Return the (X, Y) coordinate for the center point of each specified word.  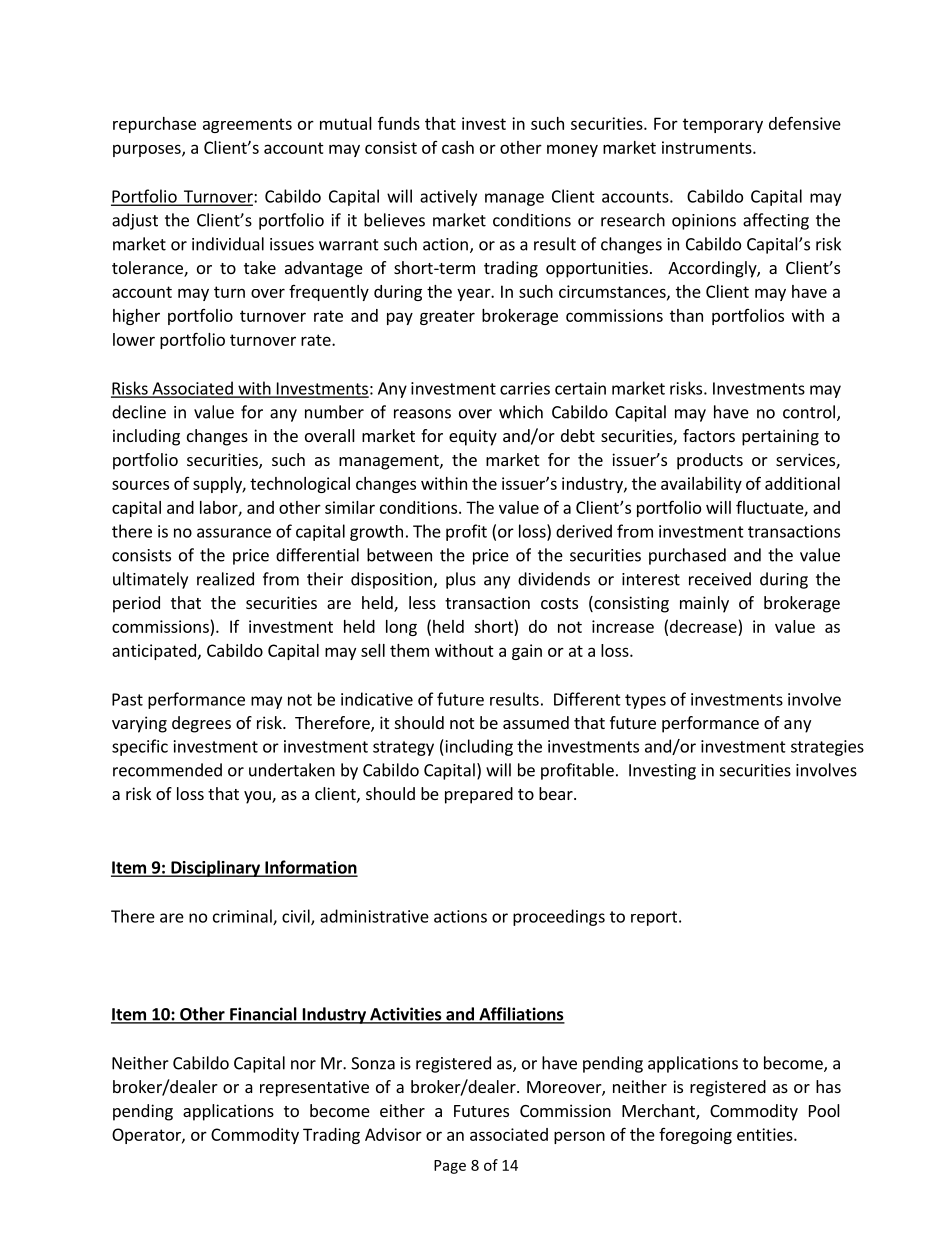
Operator (147, 1136)
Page (450, 1167)
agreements (247, 125)
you (258, 797)
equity (473, 437)
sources (140, 485)
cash (458, 147)
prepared (479, 795)
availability (701, 485)
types (645, 701)
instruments (708, 147)
